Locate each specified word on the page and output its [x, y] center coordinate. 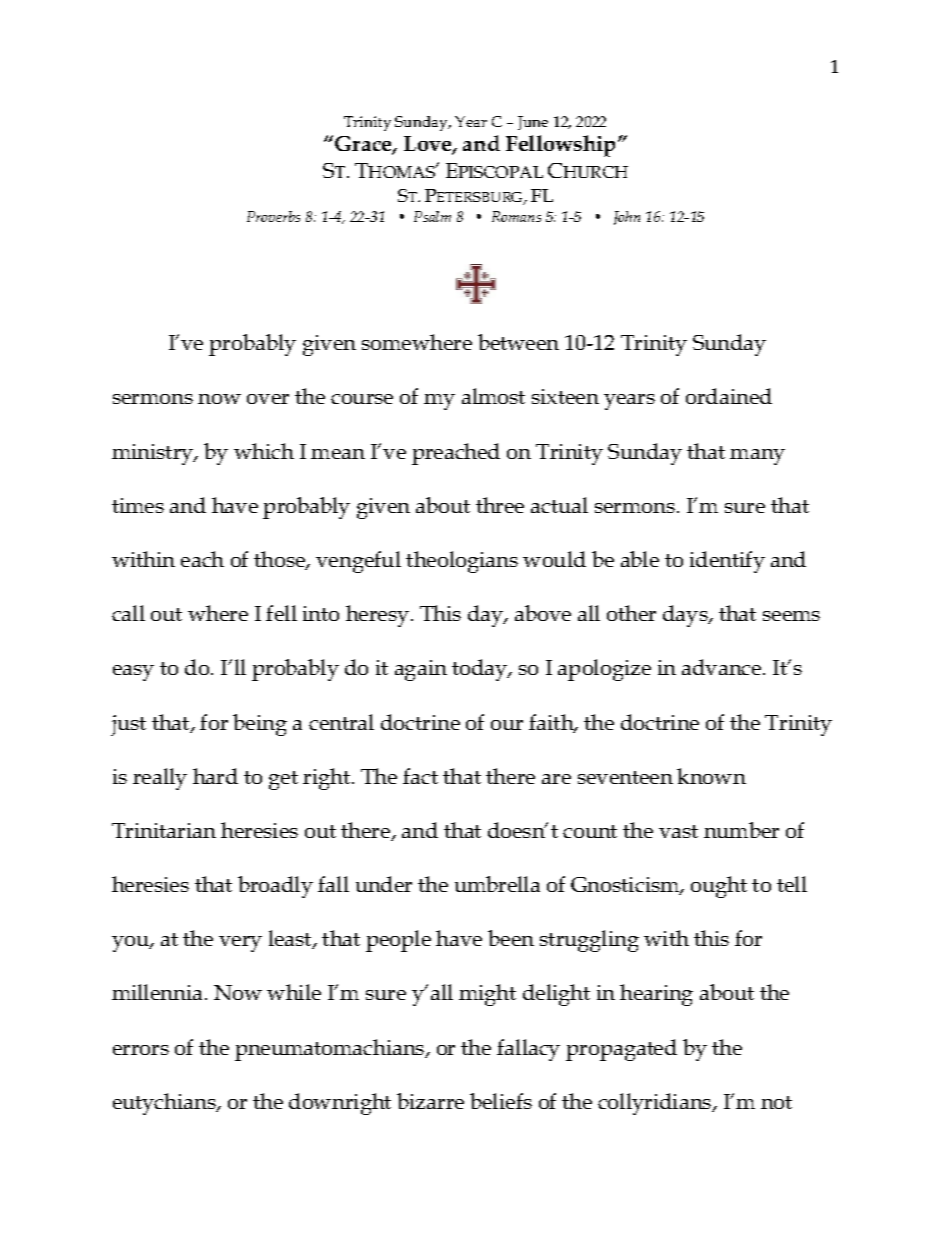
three [500, 505]
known [711, 776]
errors [141, 1050]
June [533, 123]
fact [420, 776]
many [757, 457]
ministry [154, 454]
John [627, 218]
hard [215, 776]
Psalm [432, 216]
